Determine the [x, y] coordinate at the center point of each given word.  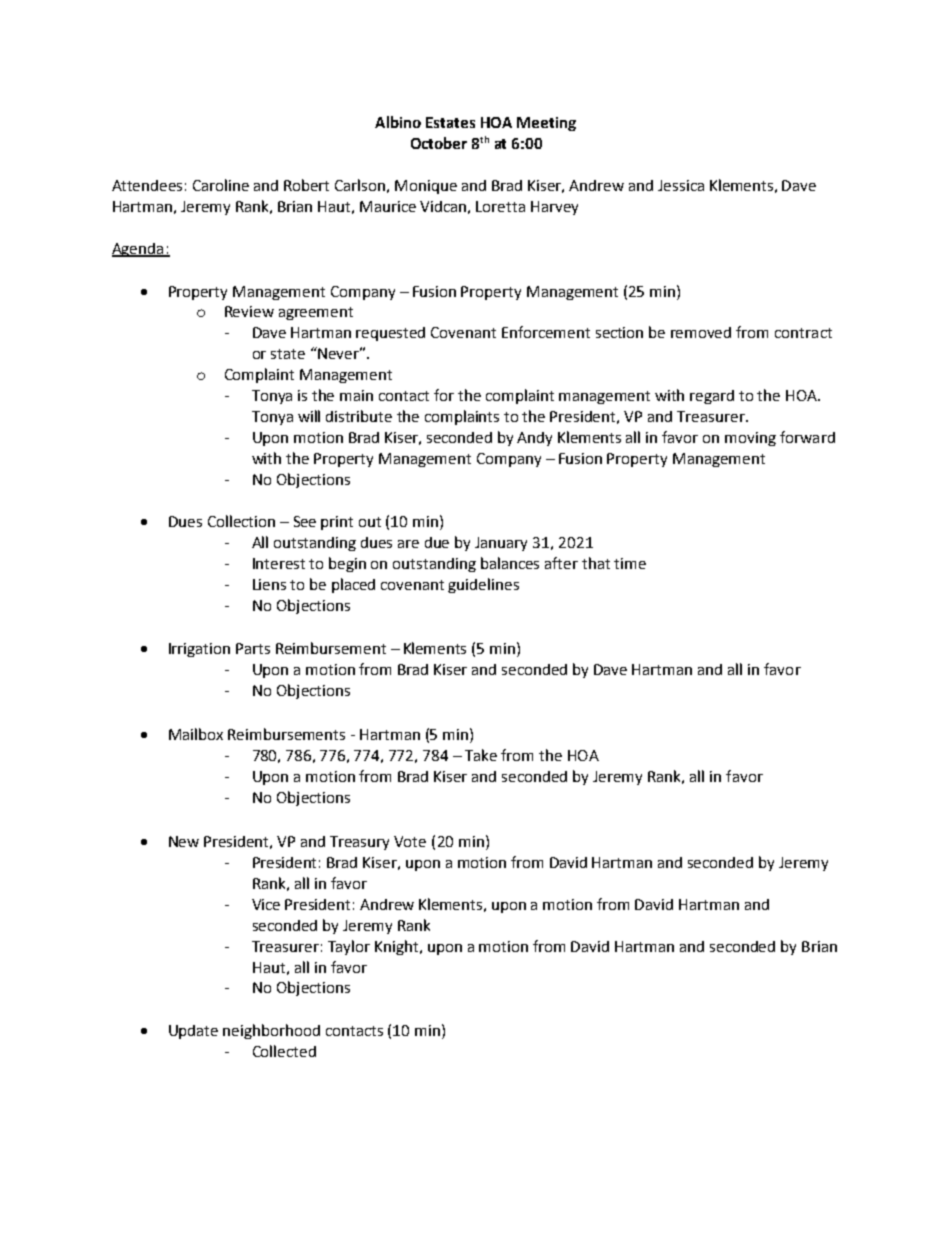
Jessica [681, 185]
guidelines [483, 585]
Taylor [349, 947]
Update [193, 1032]
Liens [269, 584]
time [630, 563]
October [439, 143]
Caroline [221, 185]
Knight [398, 947]
